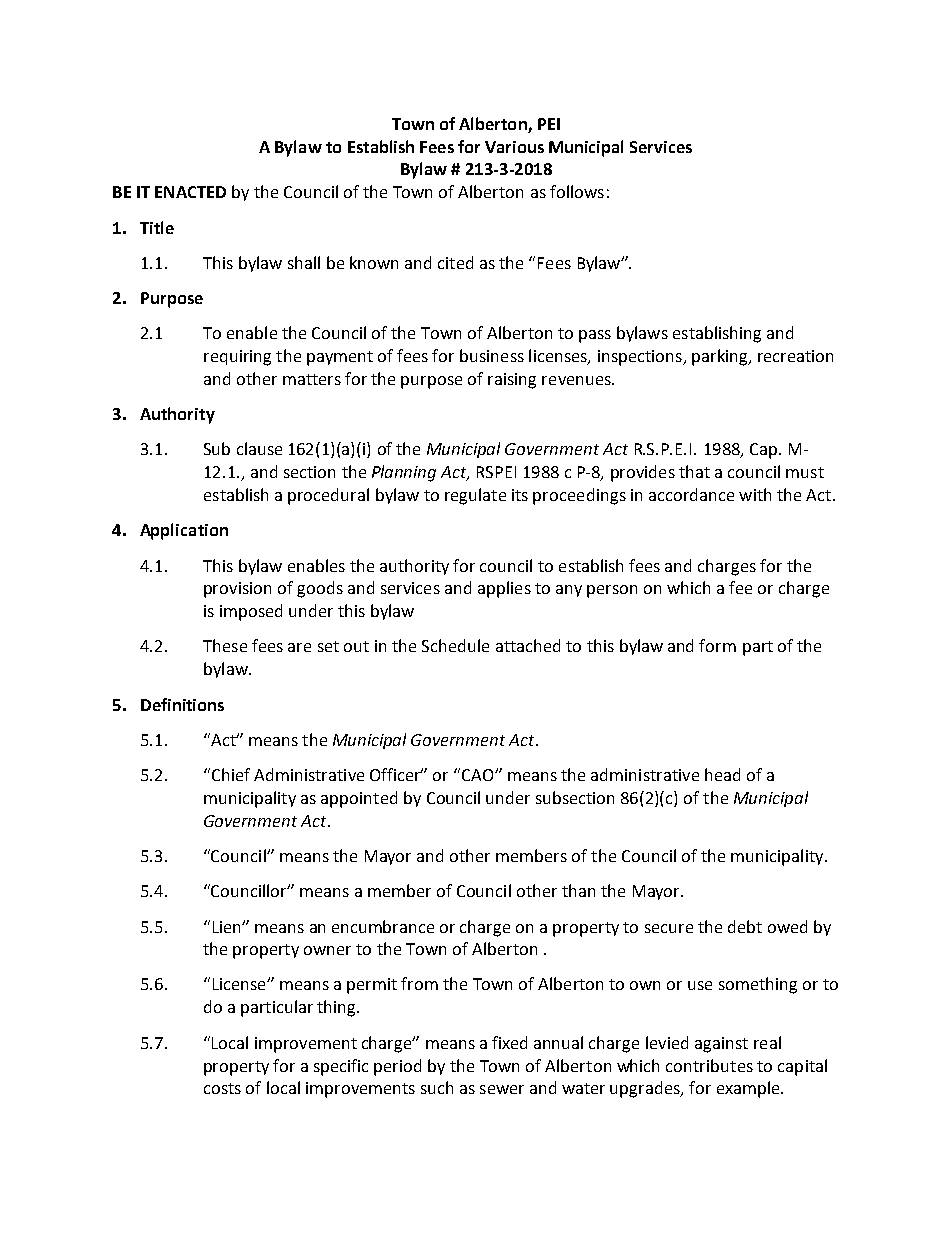  I want to click on Various, so click(514, 147).
